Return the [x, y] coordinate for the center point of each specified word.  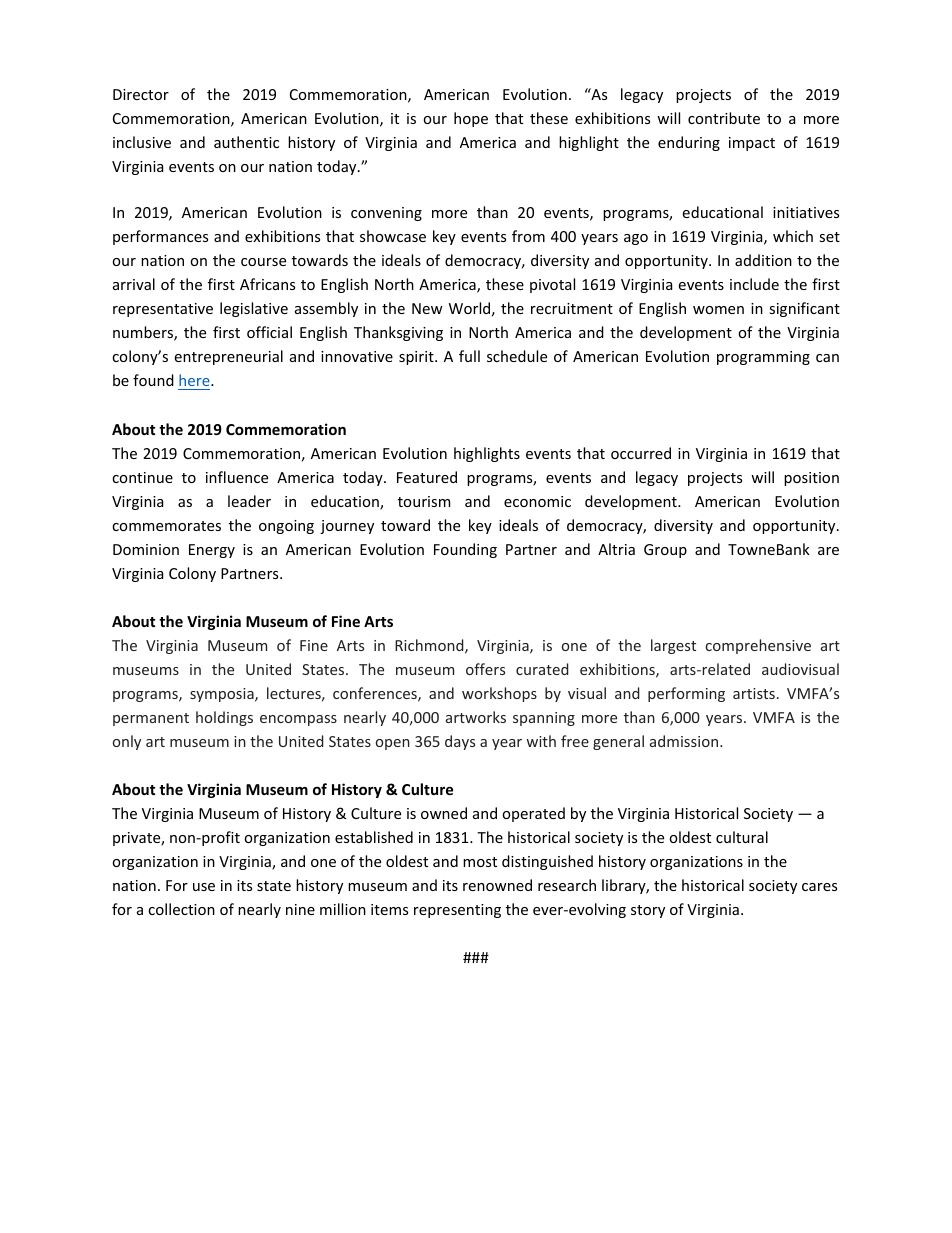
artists [754, 693]
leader [249, 501]
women [718, 310]
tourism [424, 501]
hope [471, 119]
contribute [724, 118]
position [811, 479]
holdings [224, 718]
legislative [254, 309]
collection [181, 909]
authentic [246, 142]
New [427, 308]
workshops [499, 694]
